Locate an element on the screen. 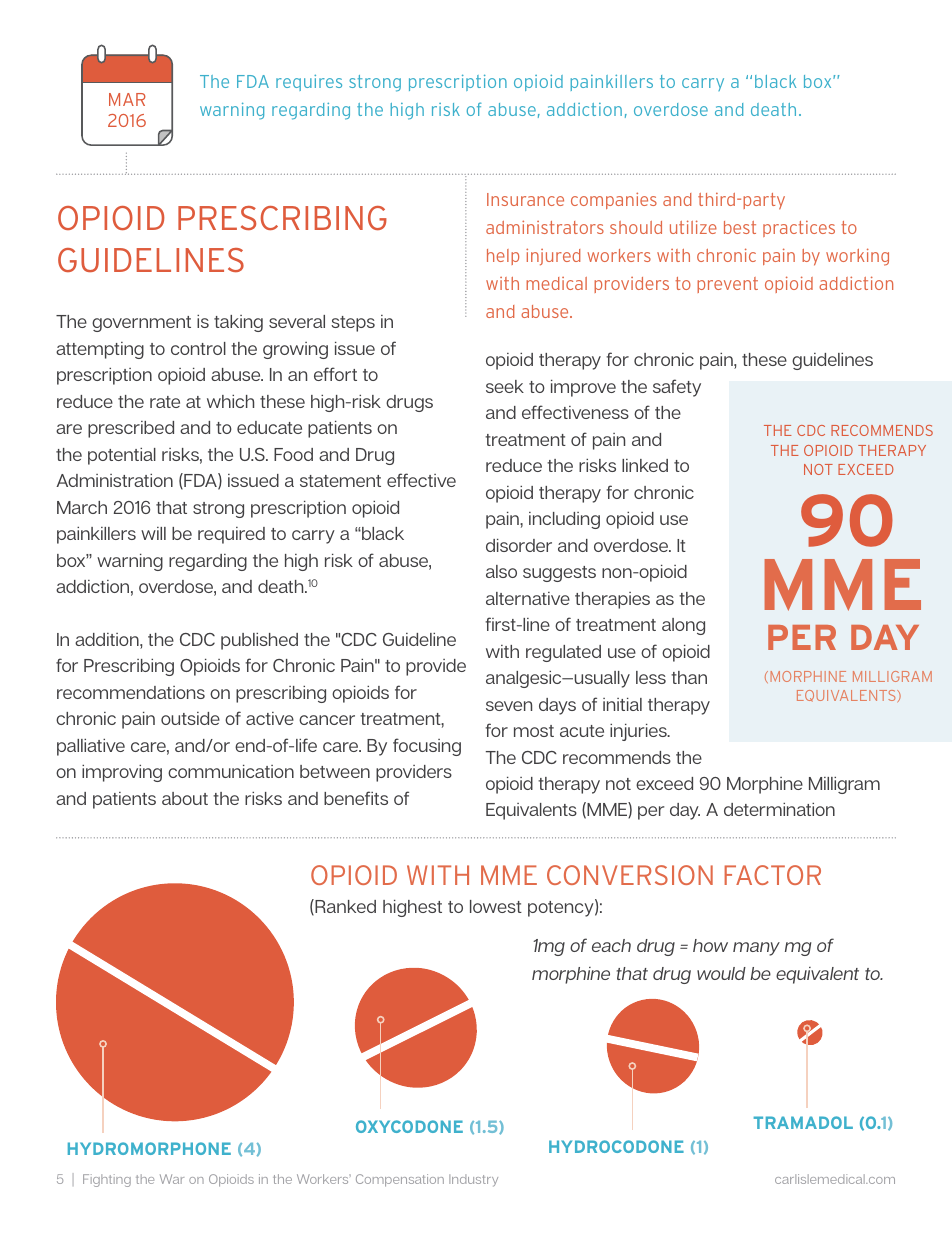 The image size is (952, 1233). TRAMADOL is located at coordinates (803, 1122).
